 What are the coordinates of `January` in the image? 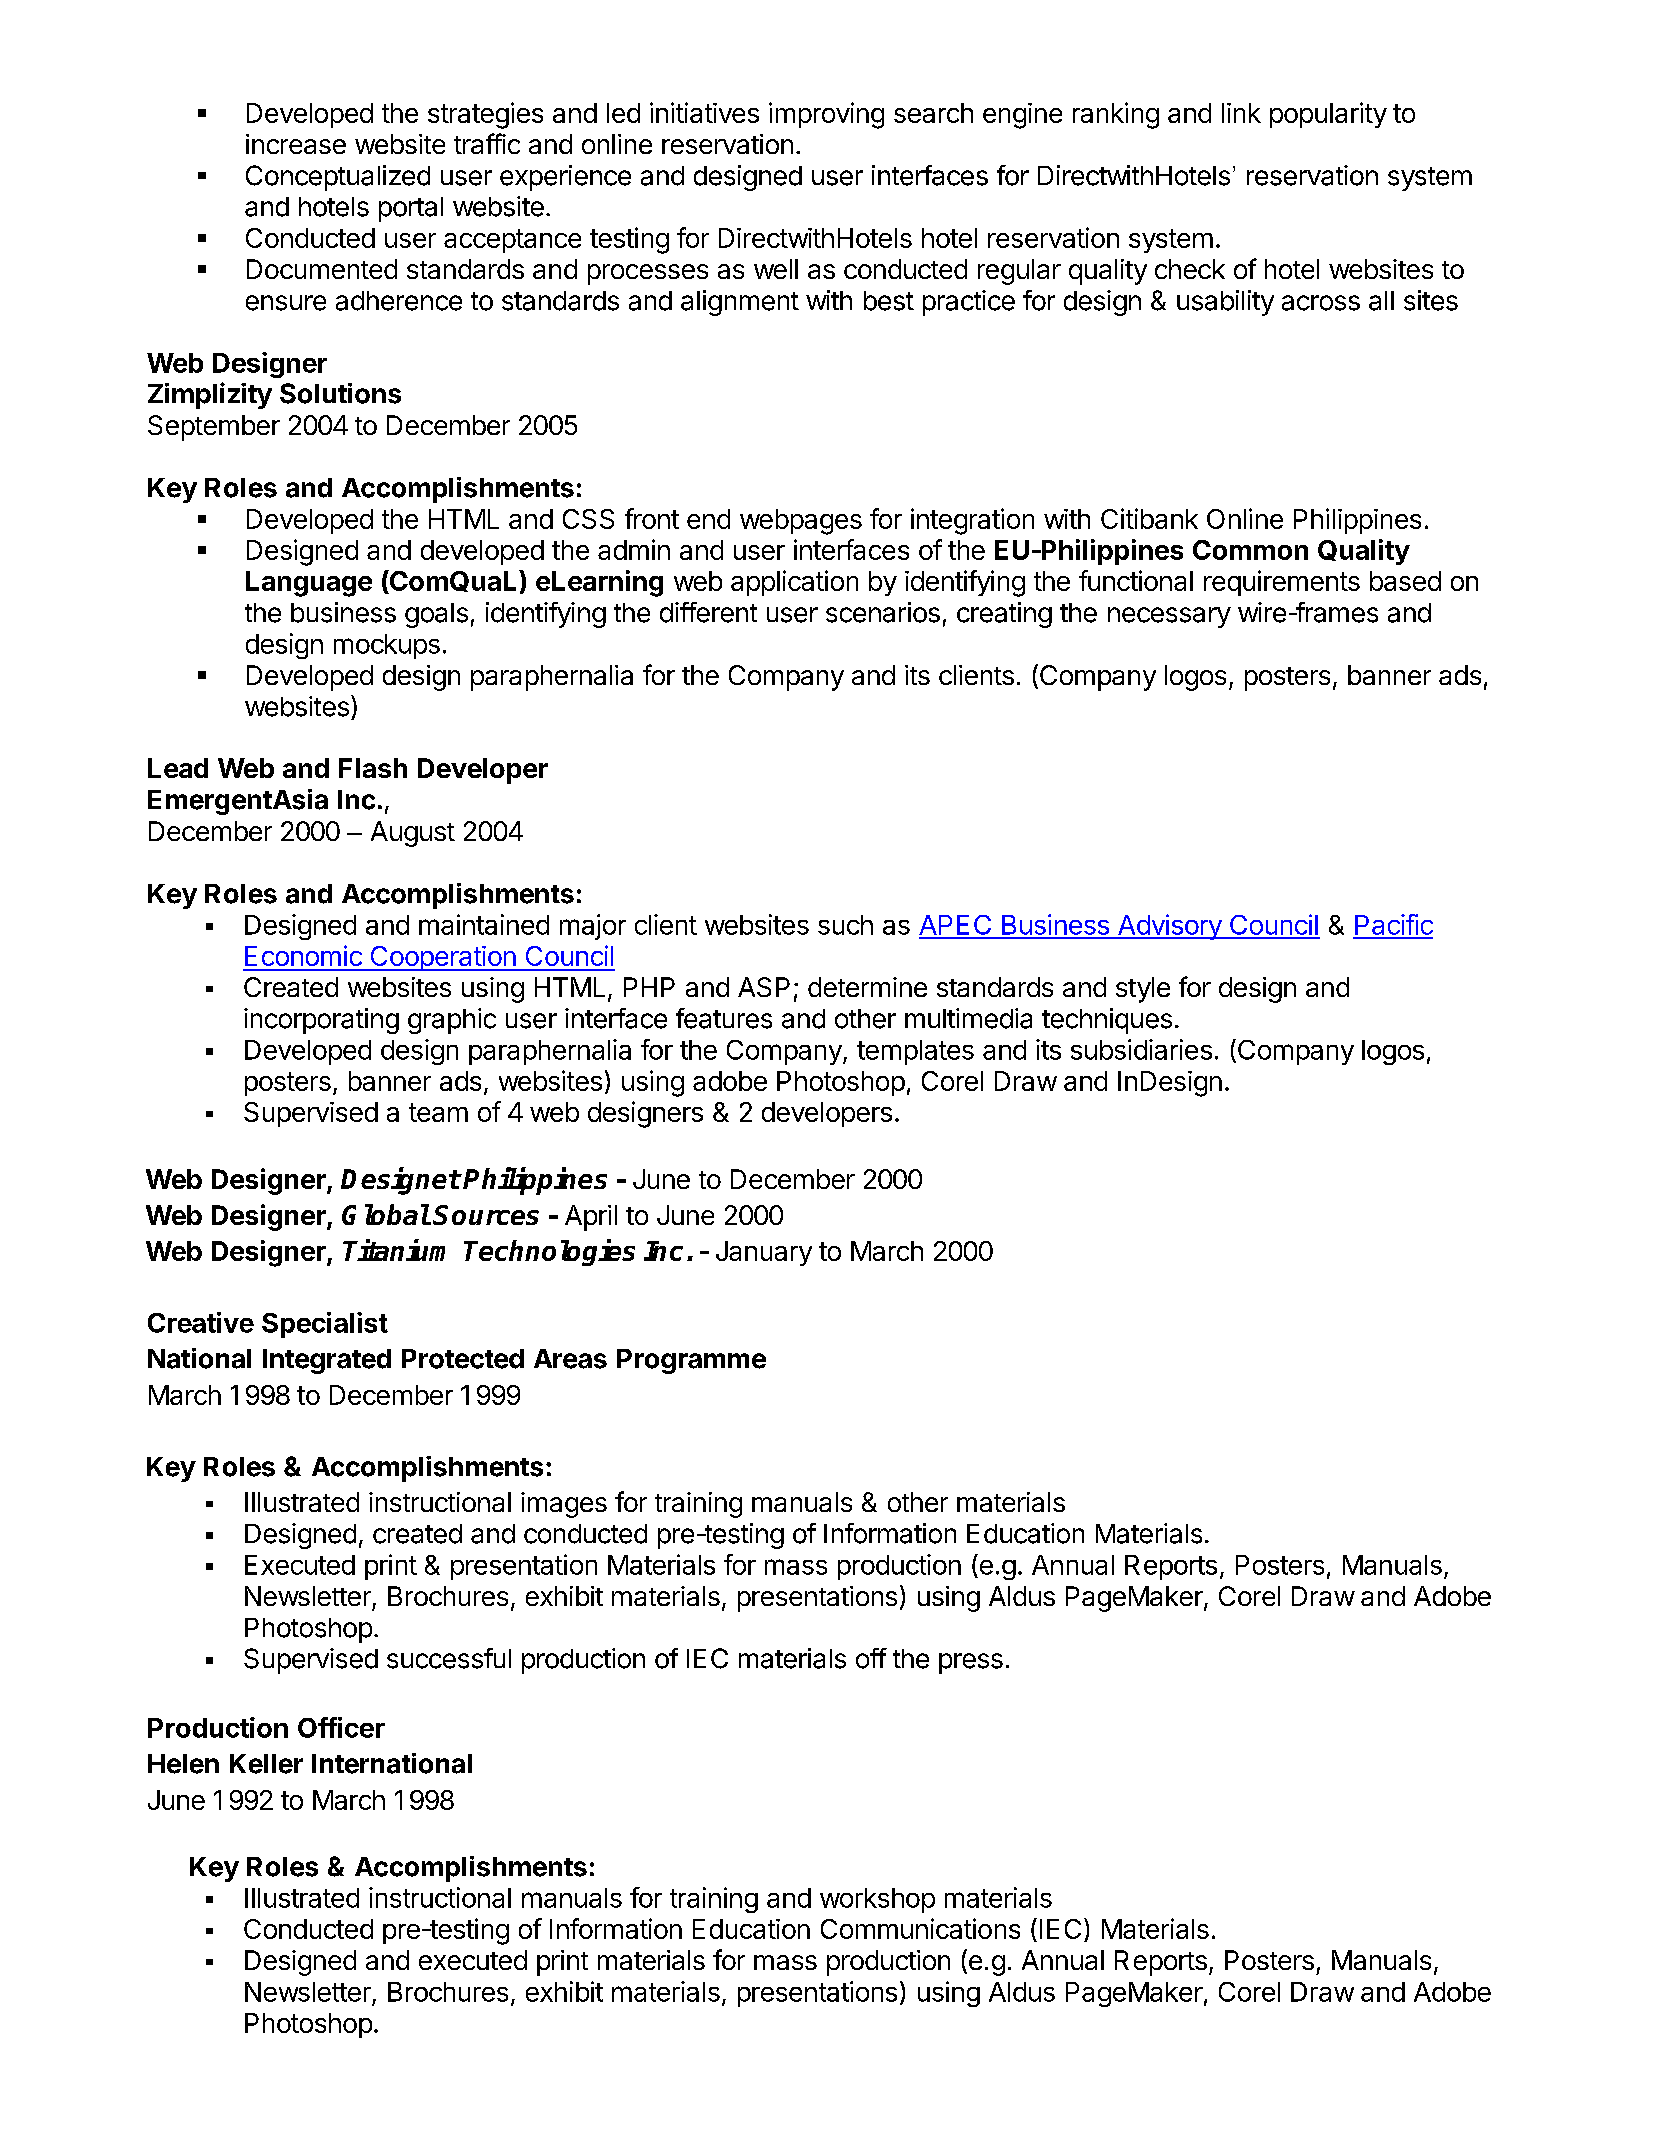 It's located at (764, 1253).
